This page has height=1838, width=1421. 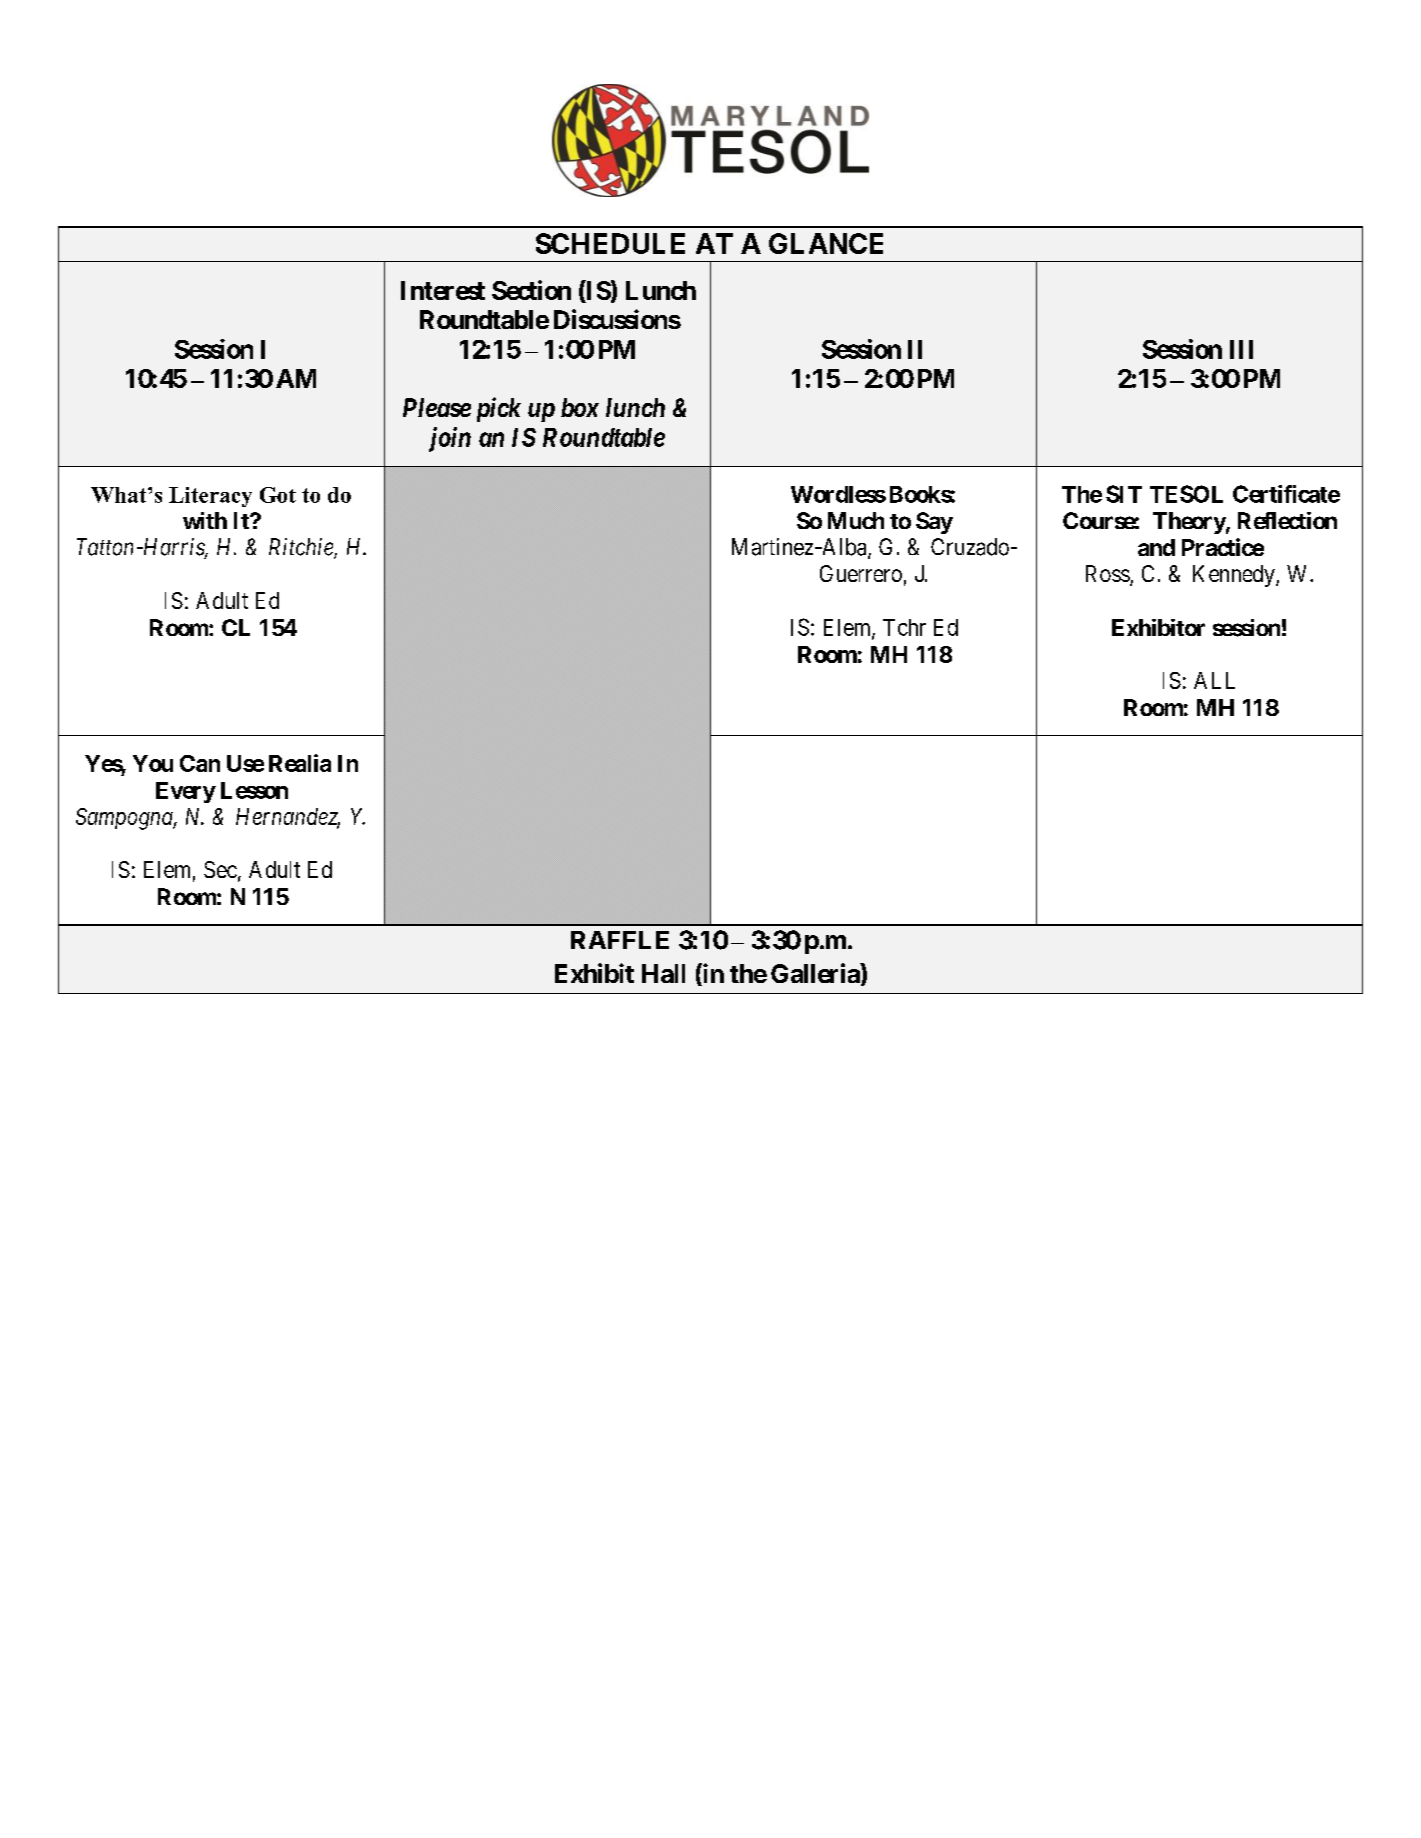 I want to click on III, so click(x=1241, y=349).
